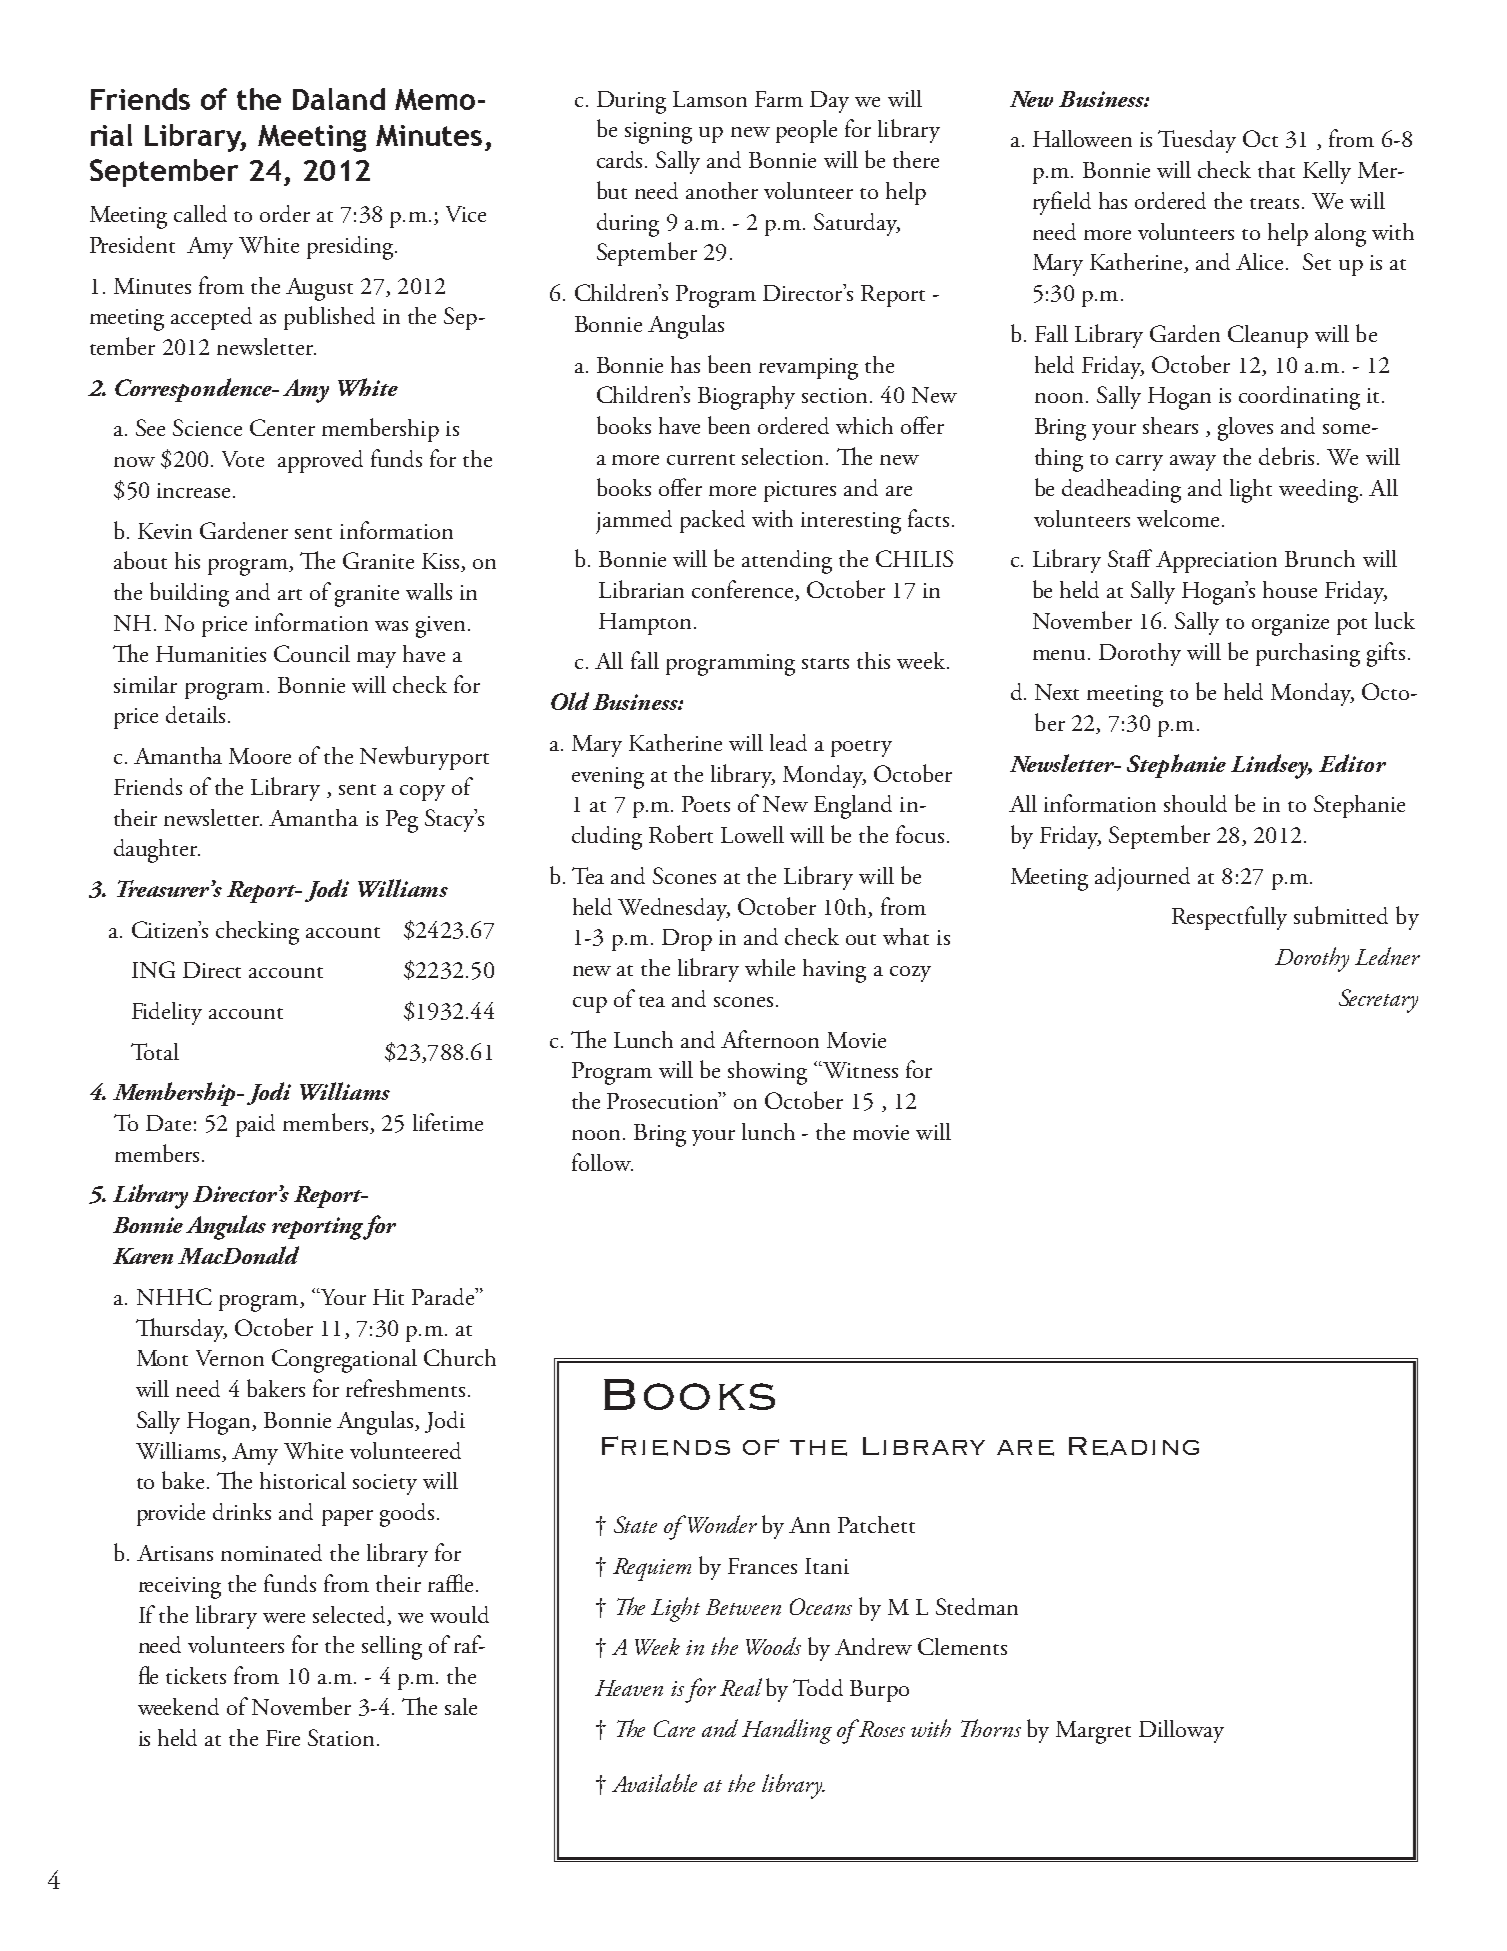 The width and height of the screenshot is (1507, 1951). What do you see at coordinates (1276, 169) in the screenshot?
I see `that` at bounding box center [1276, 169].
